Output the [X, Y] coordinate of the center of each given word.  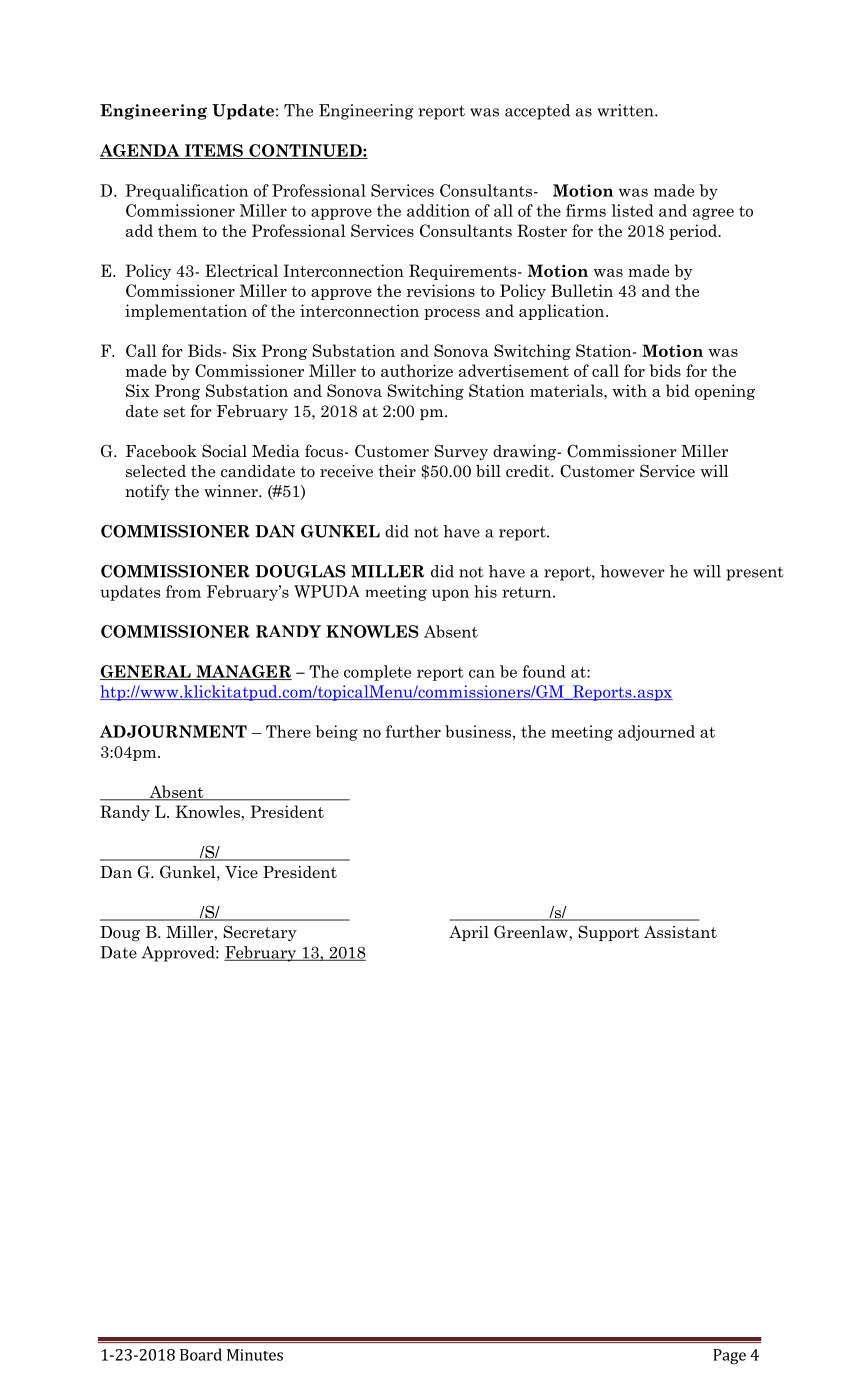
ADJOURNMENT [173, 731]
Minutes [255, 1355]
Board [201, 1354]
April [469, 933]
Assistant [680, 932]
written [626, 110]
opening [725, 392]
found [544, 671]
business [478, 731]
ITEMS [213, 151]
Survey [461, 452]
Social [224, 451]
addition [438, 210]
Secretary [260, 933]
